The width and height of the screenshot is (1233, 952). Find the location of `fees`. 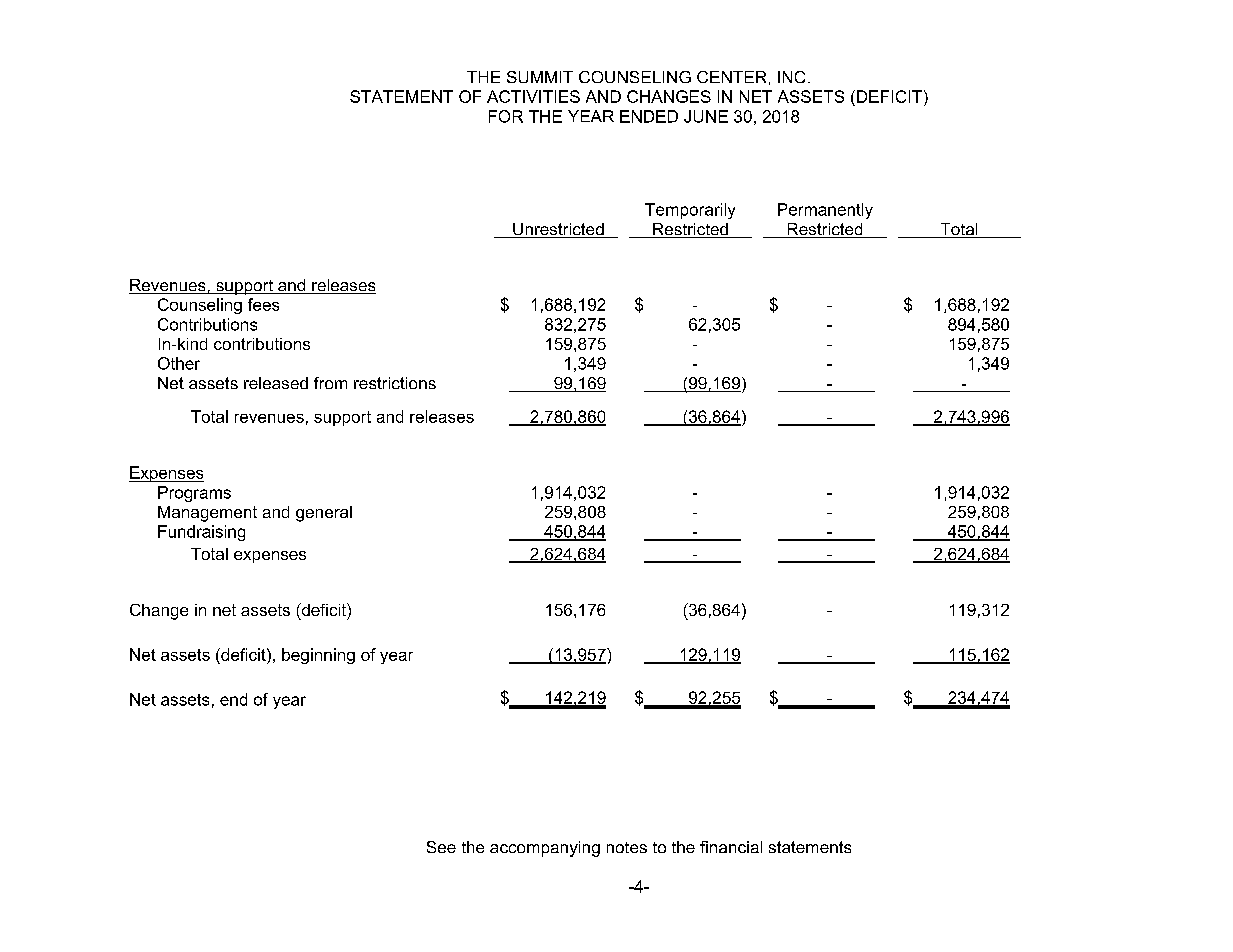

fees is located at coordinates (263, 304).
